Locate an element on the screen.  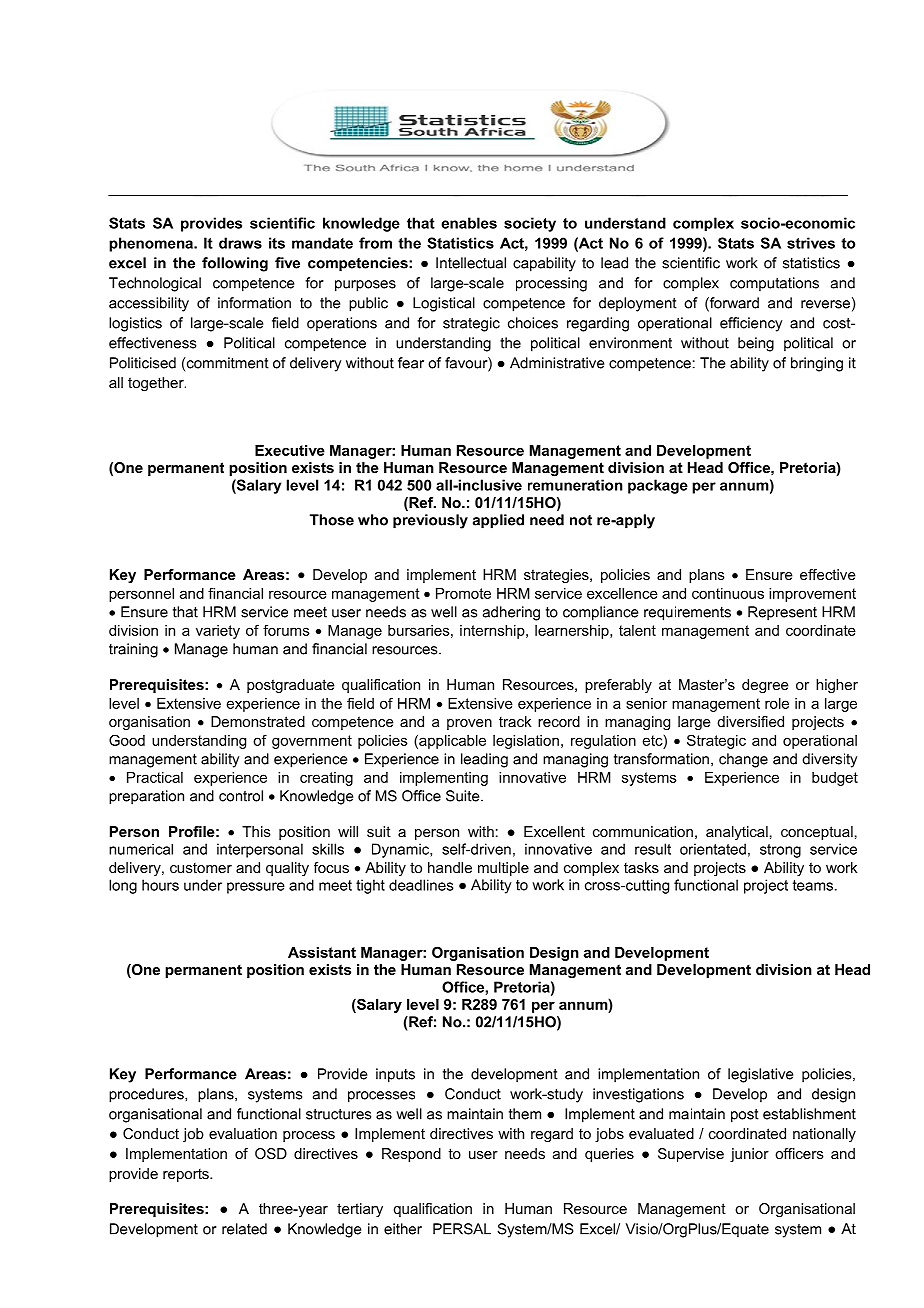
Represent is located at coordinates (782, 613).
